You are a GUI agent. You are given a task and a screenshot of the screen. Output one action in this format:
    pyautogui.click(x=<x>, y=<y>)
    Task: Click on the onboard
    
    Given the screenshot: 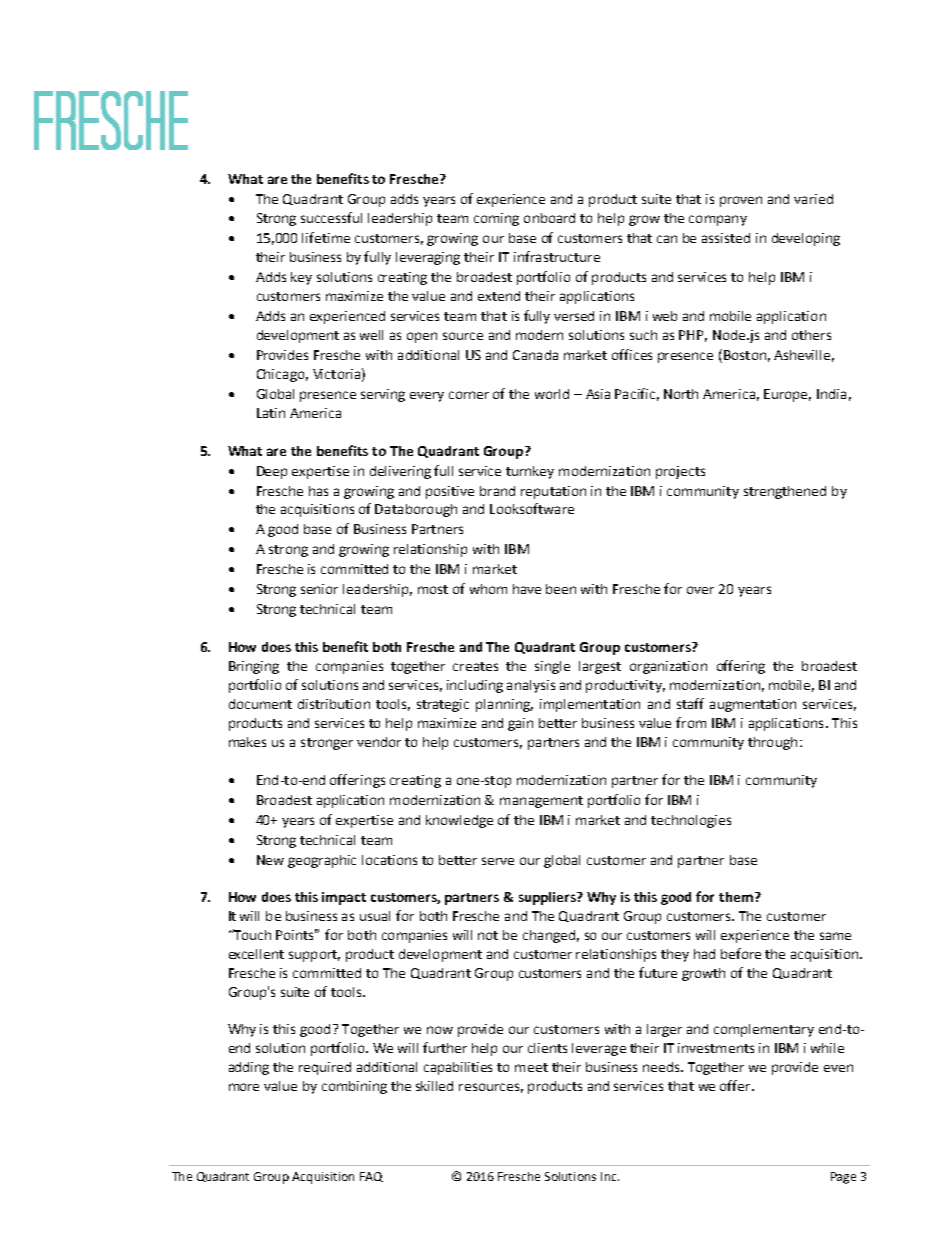 What is the action you would take?
    pyautogui.click(x=549, y=218)
